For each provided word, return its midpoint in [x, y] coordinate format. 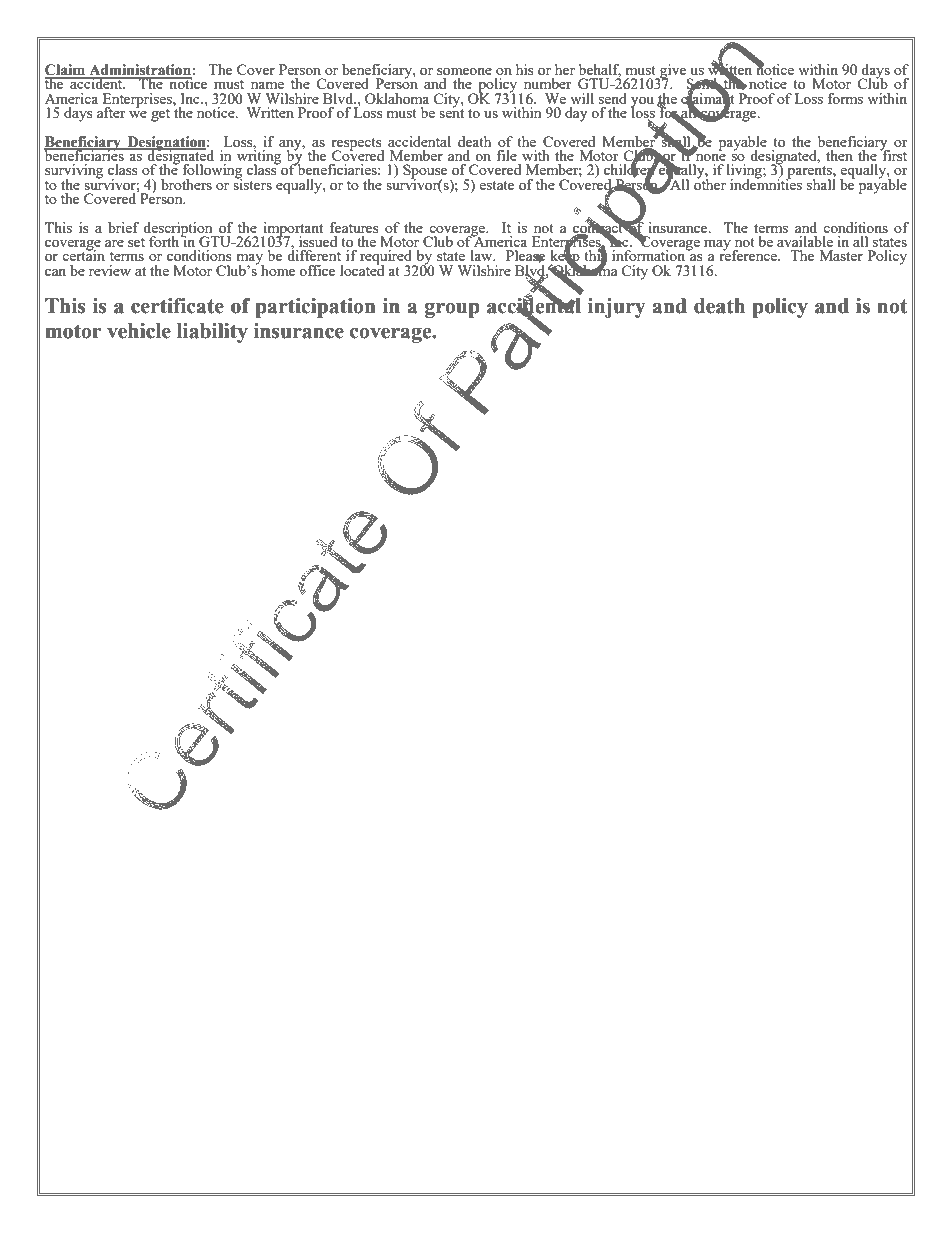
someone [464, 71]
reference [749, 254]
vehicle [139, 331]
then [839, 155]
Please [525, 256]
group [452, 310]
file [506, 155]
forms [845, 98]
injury [616, 308]
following [212, 172]
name [267, 85]
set [136, 242]
